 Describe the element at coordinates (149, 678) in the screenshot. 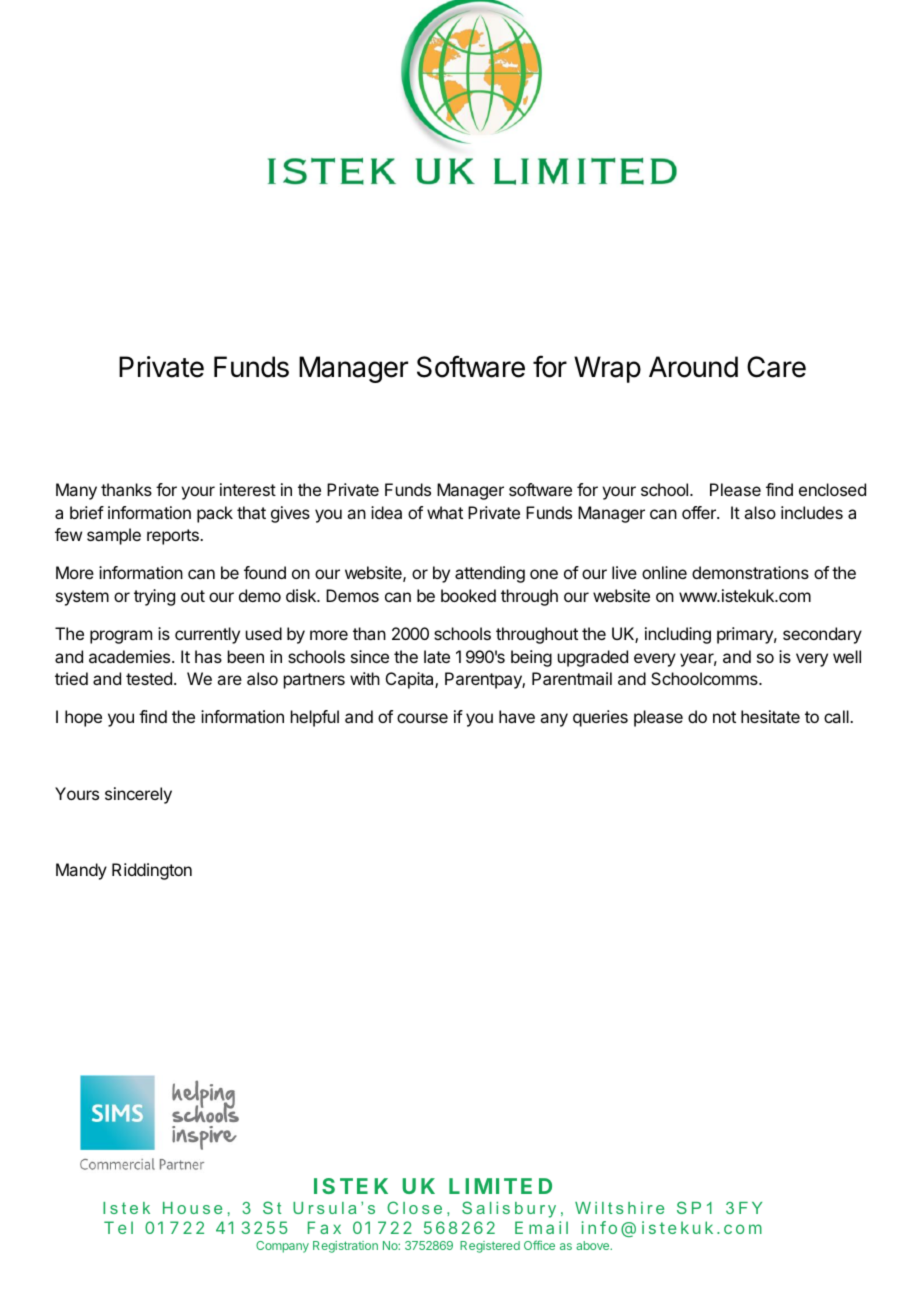

I see `tested` at that location.
